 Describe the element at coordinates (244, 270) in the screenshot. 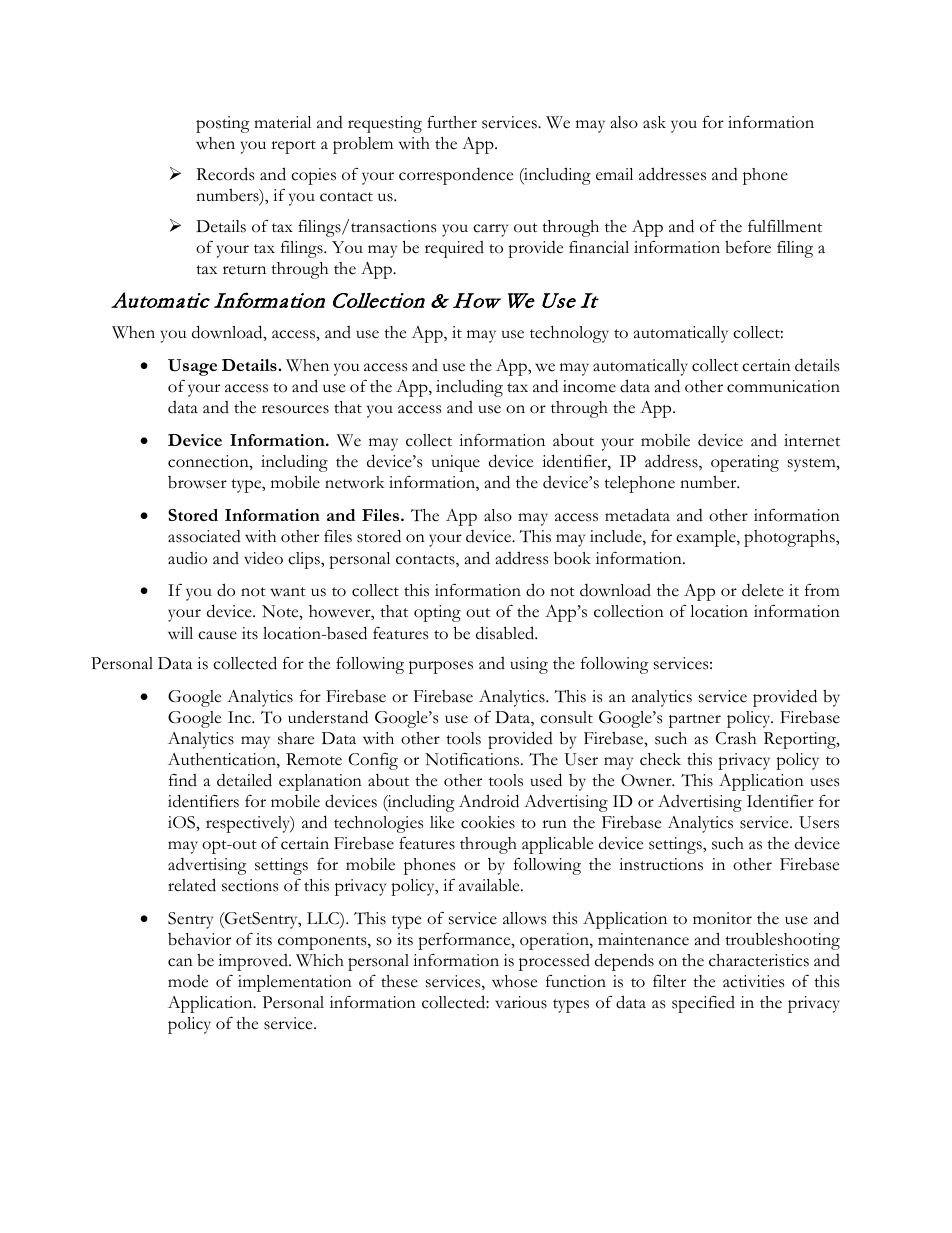

I see `return` at that location.
